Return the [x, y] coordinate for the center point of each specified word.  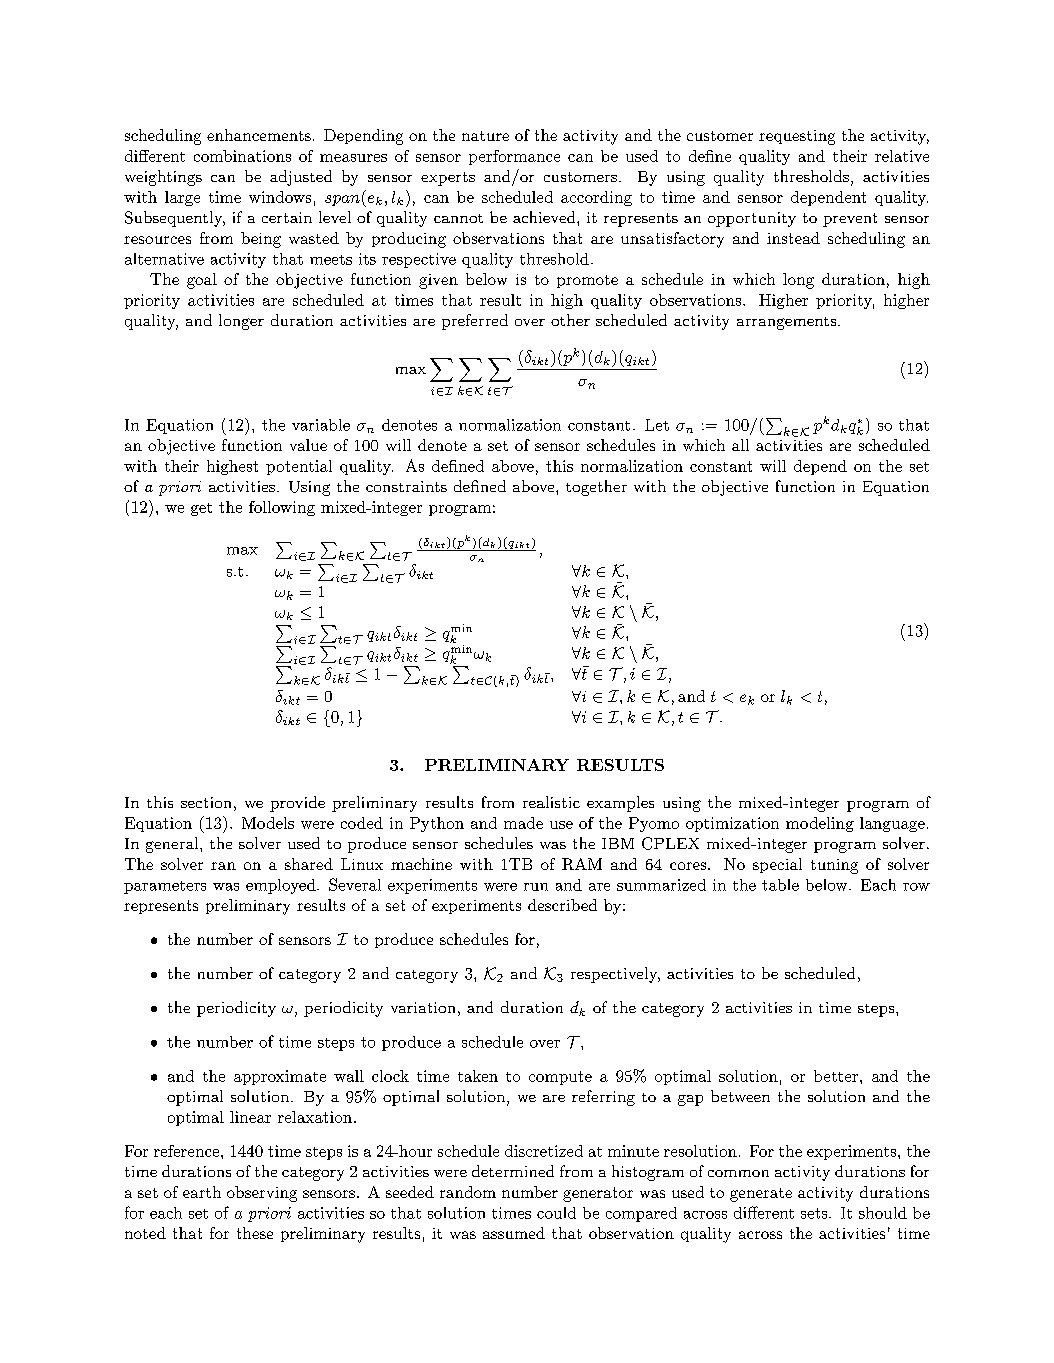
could [556, 1213]
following [282, 508]
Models [268, 823]
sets [814, 1213]
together [596, 488]
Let [657, 425]
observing [262, 1194]
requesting [797, 137]
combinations [242, 156]
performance [514, 157]
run [536, 887]
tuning [834, 866]
